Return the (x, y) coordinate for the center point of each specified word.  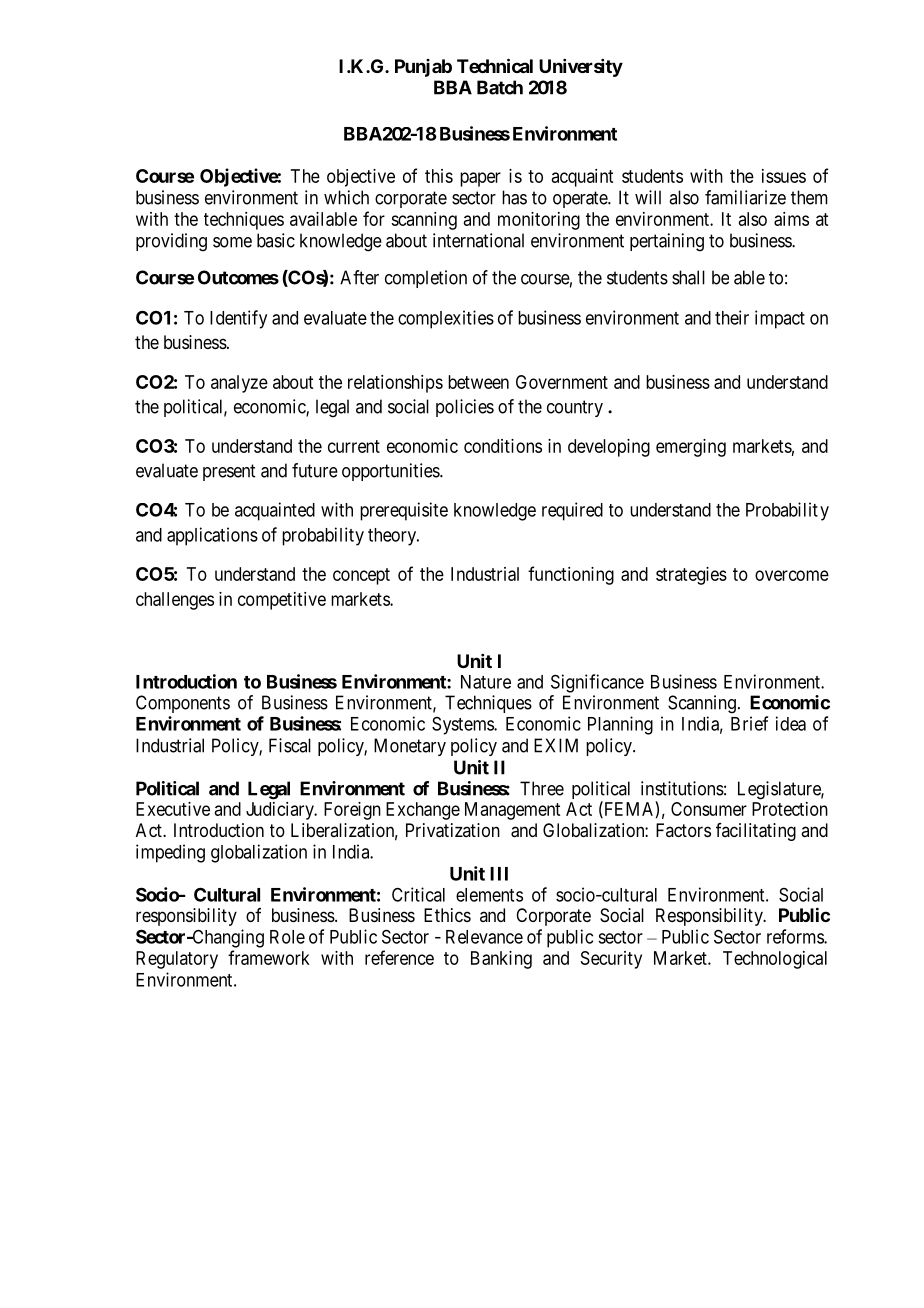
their (732, 317)
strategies (691, 576)
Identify (238, 319)
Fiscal (290, 745)
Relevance (484, 937)
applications (212, 536)
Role (287, 937)
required (572, 511)
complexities (446, 319)
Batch (500, 87)
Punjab (423, 68)
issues (784, 176)
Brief (749, 723)
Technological (775, 960)
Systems (463, 726)
